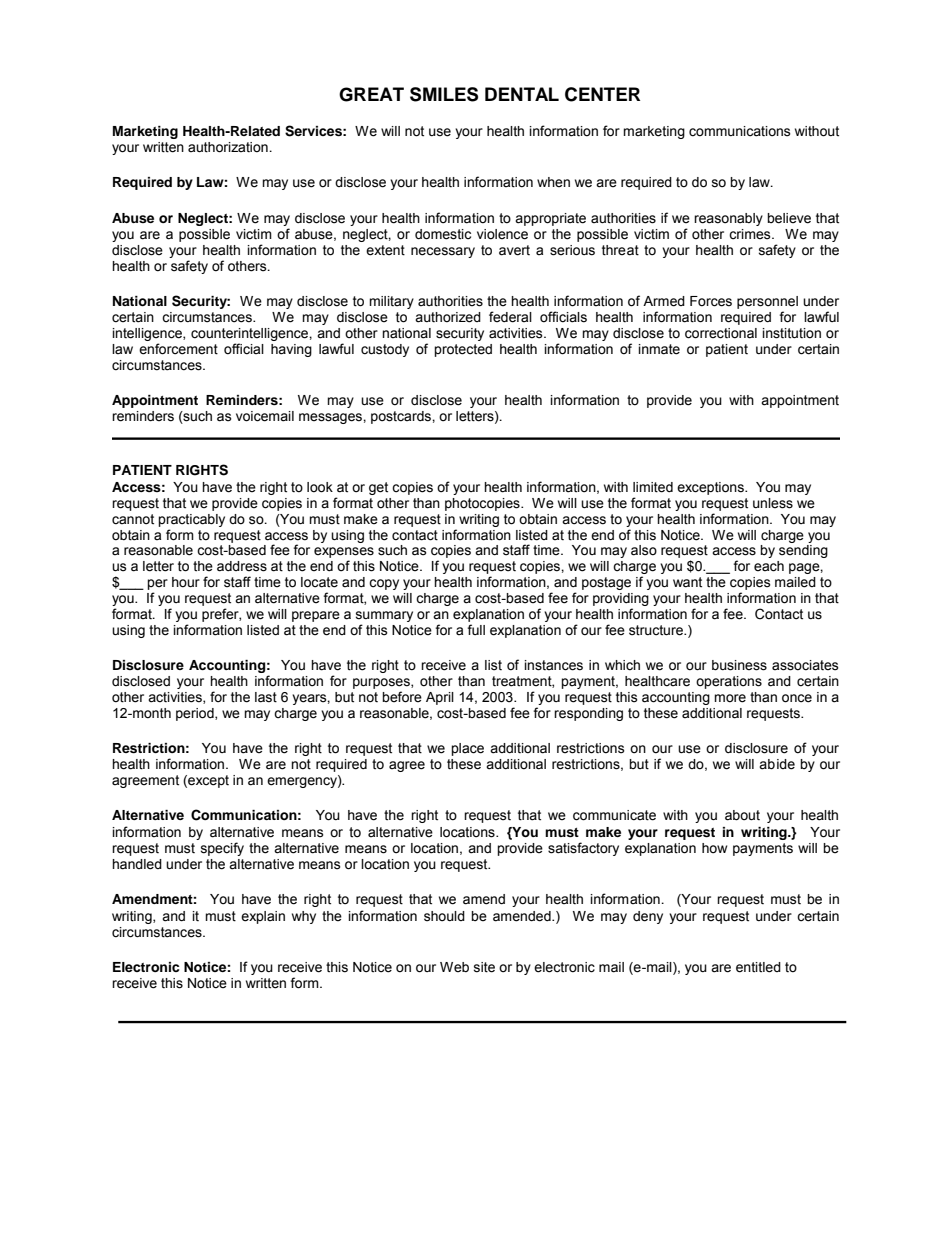  I want to click on correctional, so click(721, 333).
